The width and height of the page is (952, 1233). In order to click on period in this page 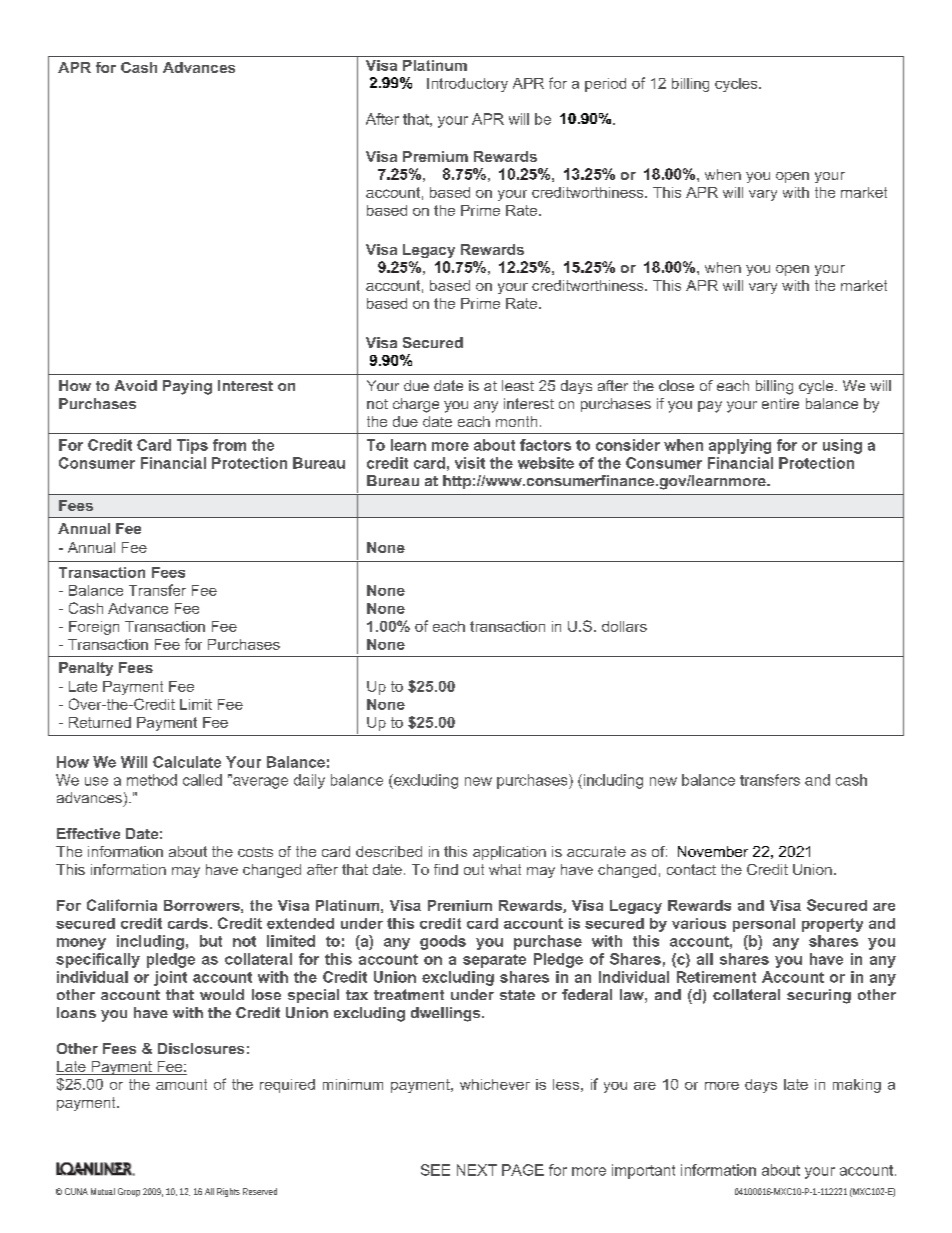, I will do `click(605, 85)`.
